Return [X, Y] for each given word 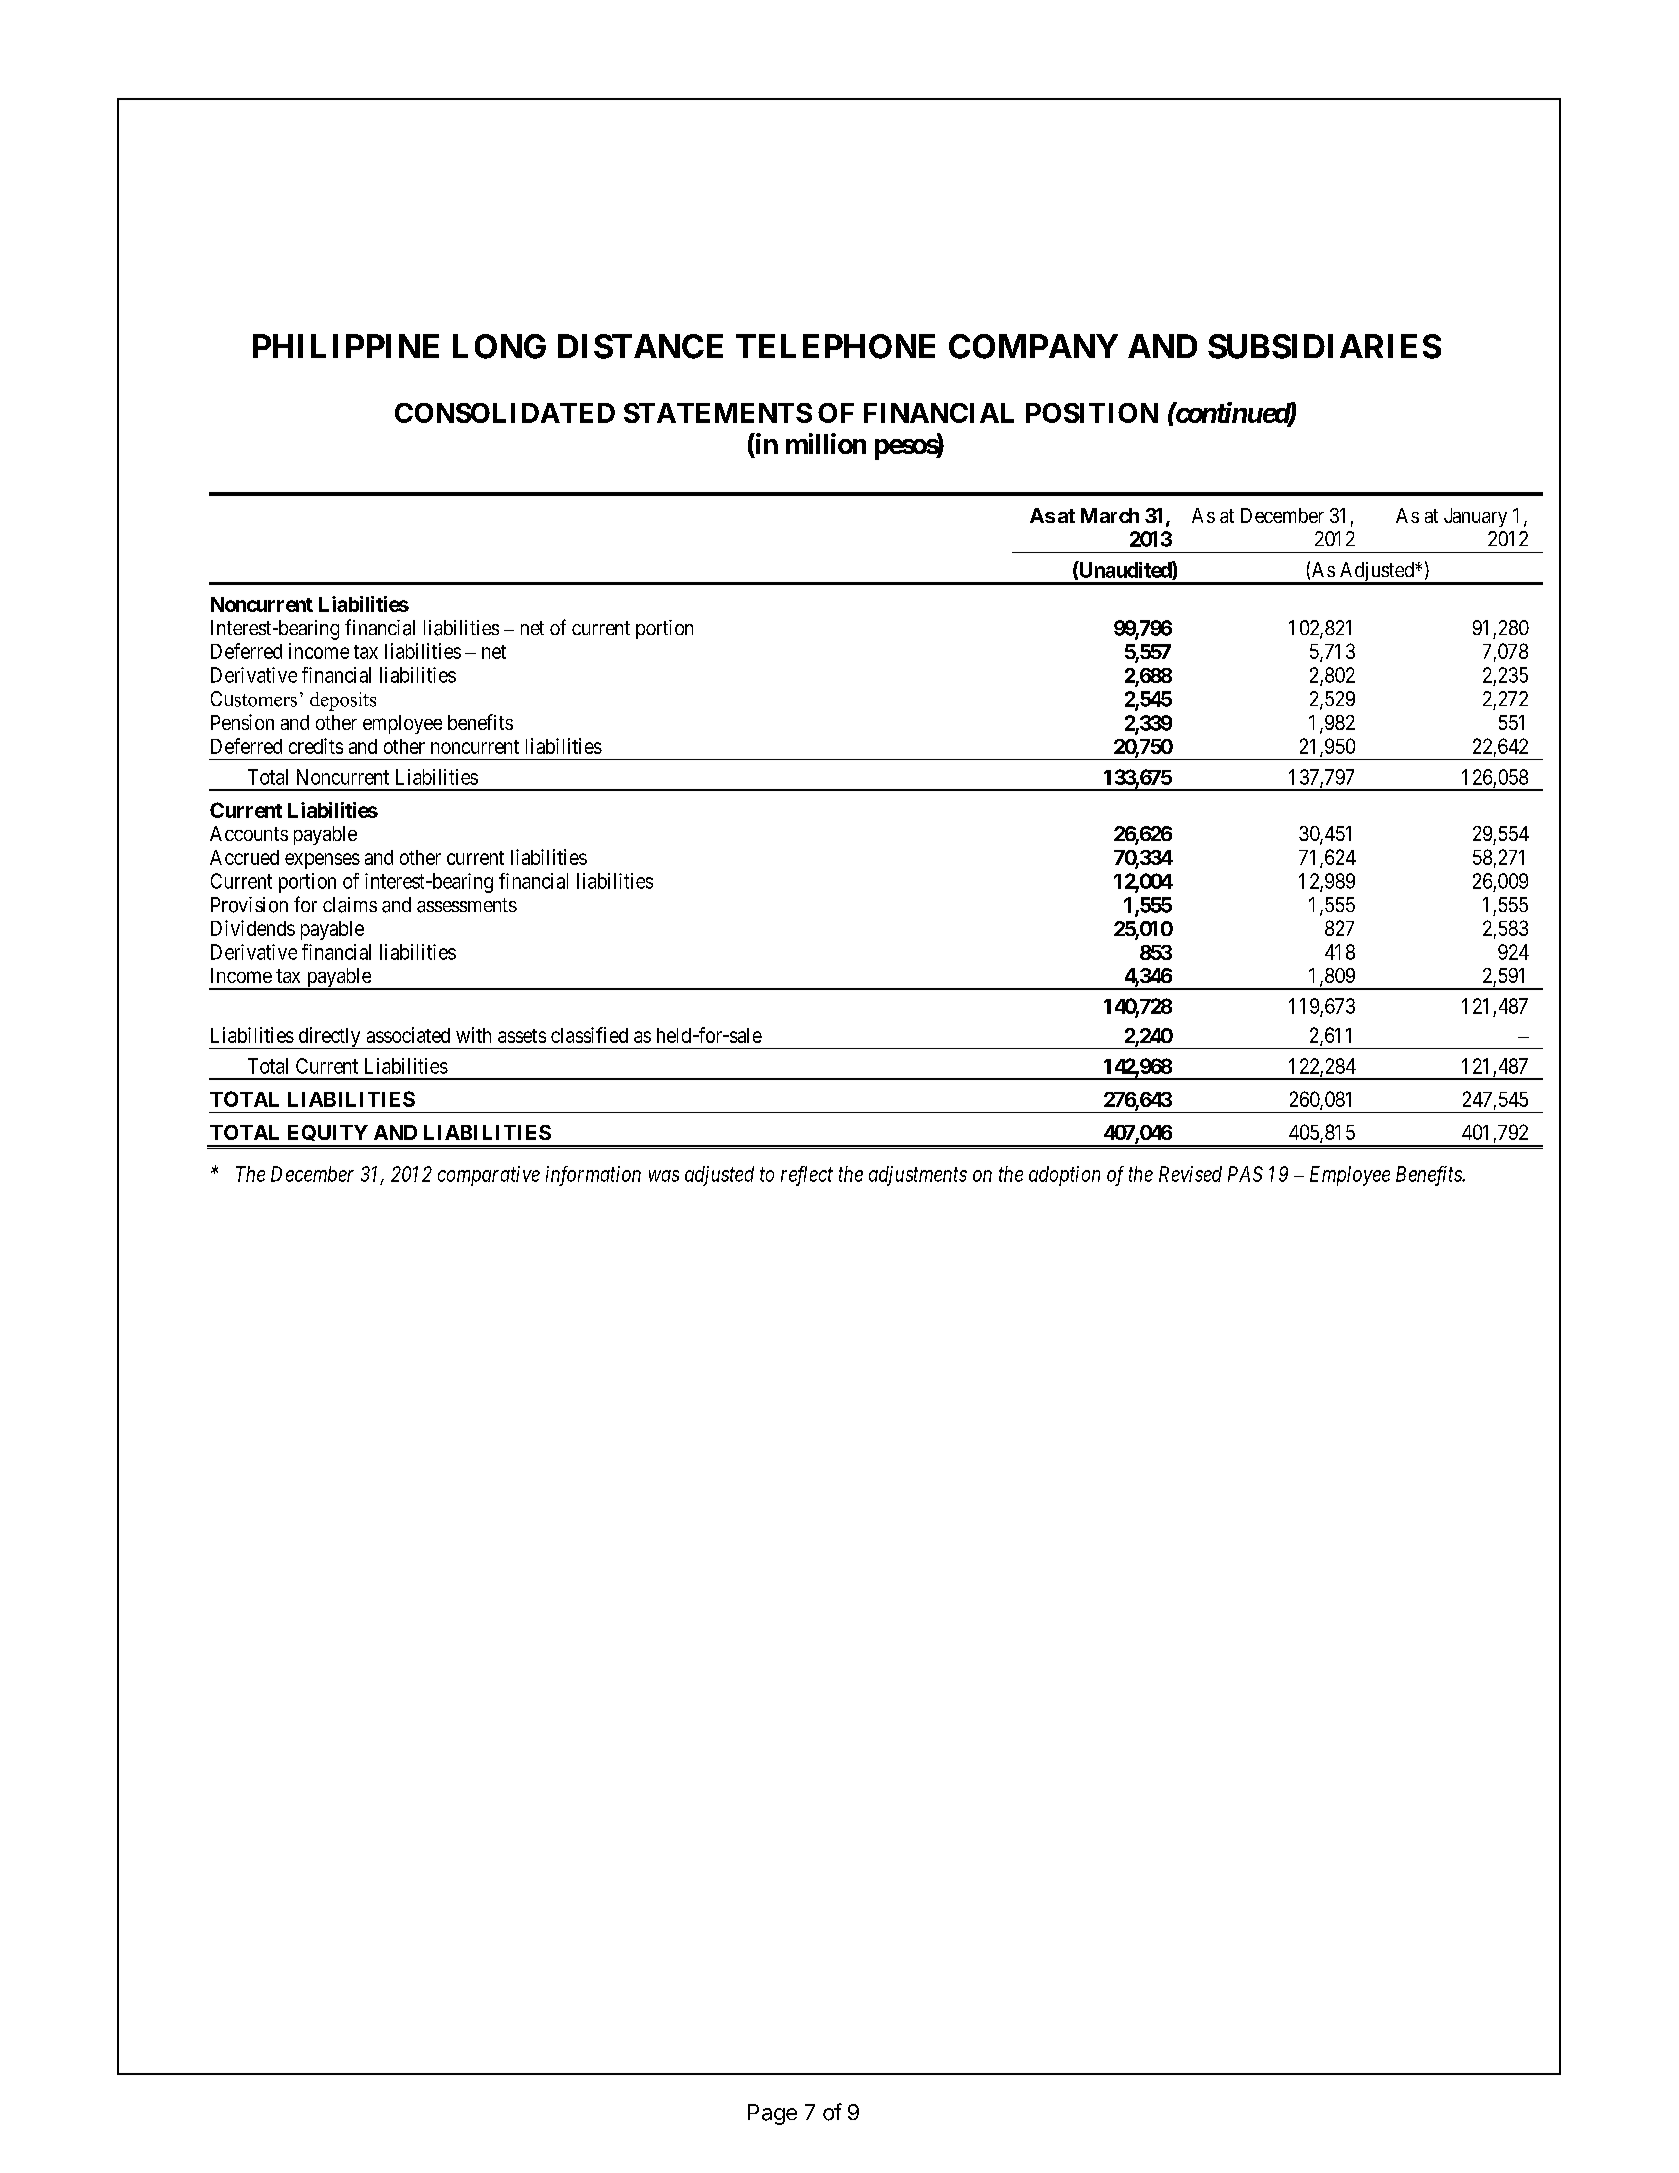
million [826, 443]
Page [772, 2114]
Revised [1190, 1174]
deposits [343, 701]
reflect [807, 1176]
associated [408, 1035]
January [1475, 517]
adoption [1064, 1176]
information [593, 1176]
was [664, 1176]
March [1110, 515]
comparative [489, 1176]
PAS [1245, 1174]
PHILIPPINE [346, 346]
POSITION [1092, 413]
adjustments [918, 1176]
